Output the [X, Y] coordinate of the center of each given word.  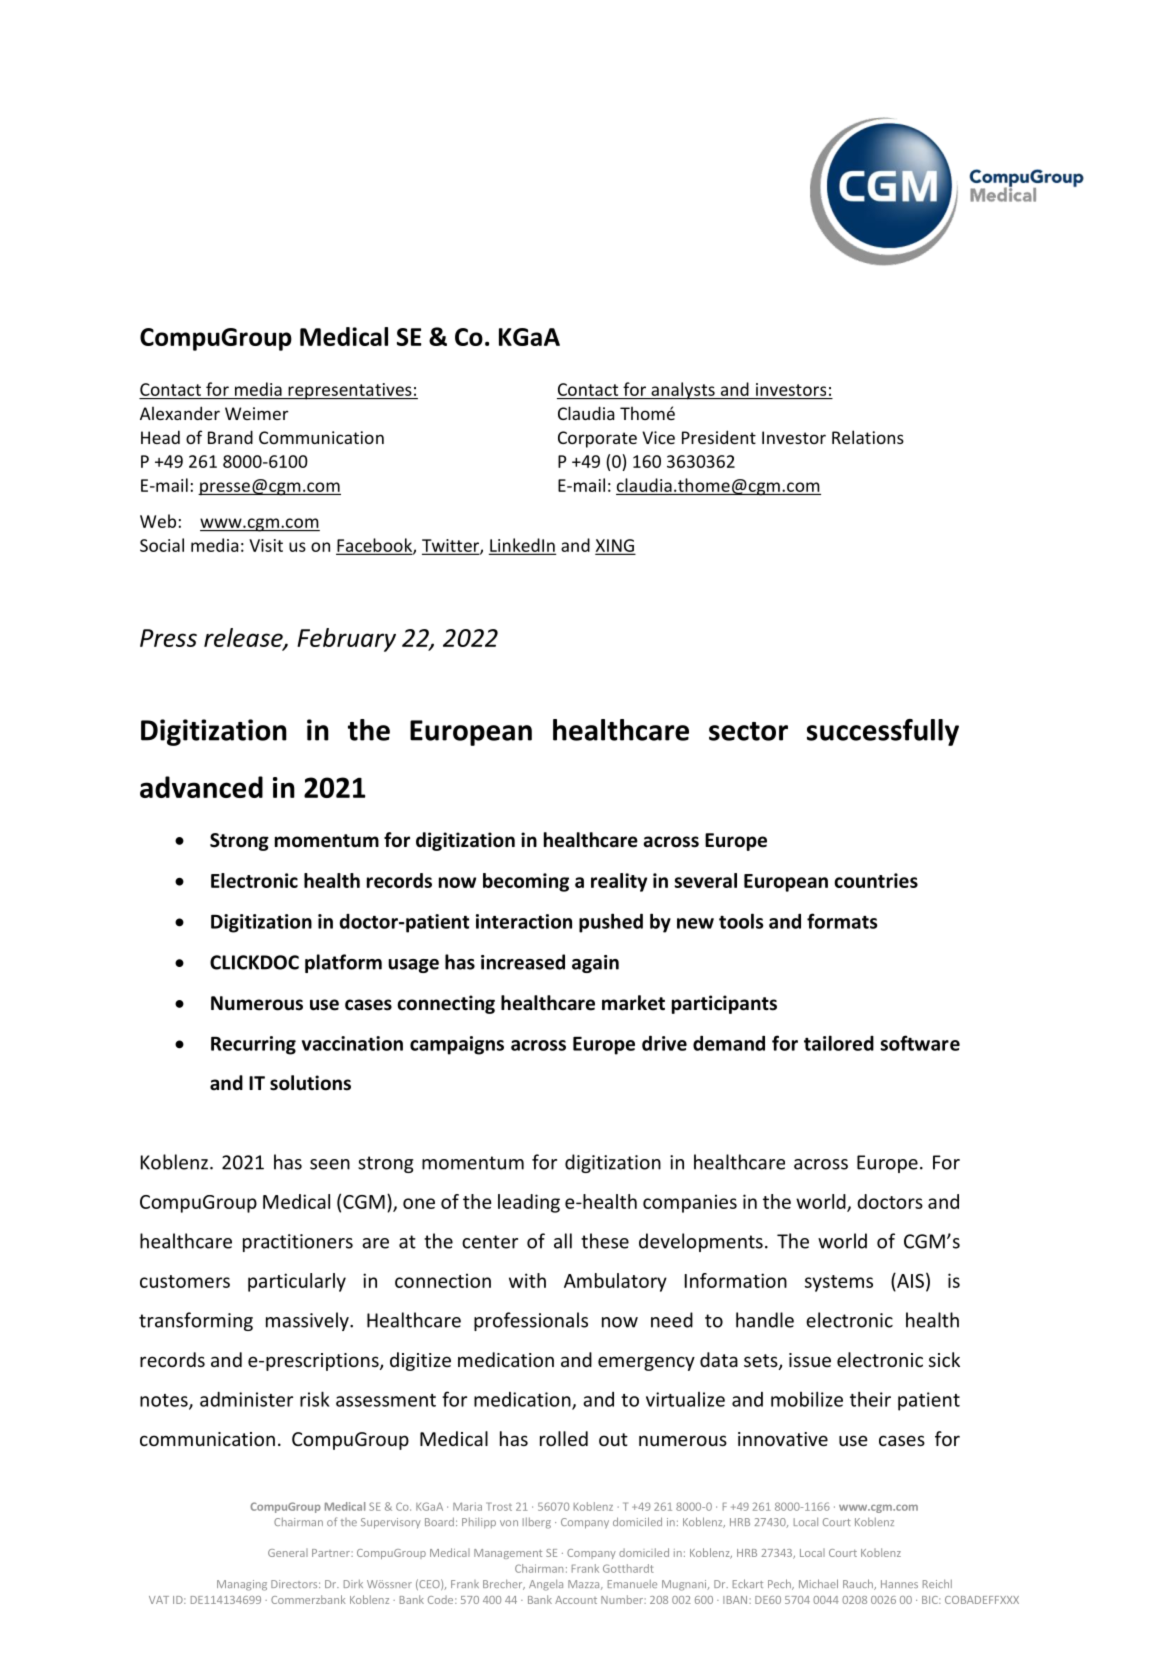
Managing [242, 1585]
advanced [201, 787]
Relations [868, 437]
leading [529, 1203]
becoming [526, 882]
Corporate [597, 439]
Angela [546, 1585]
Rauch [859, 1584]
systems [839, 1283]
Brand [230, 437]
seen [330, 1164]
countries [876, 880]
